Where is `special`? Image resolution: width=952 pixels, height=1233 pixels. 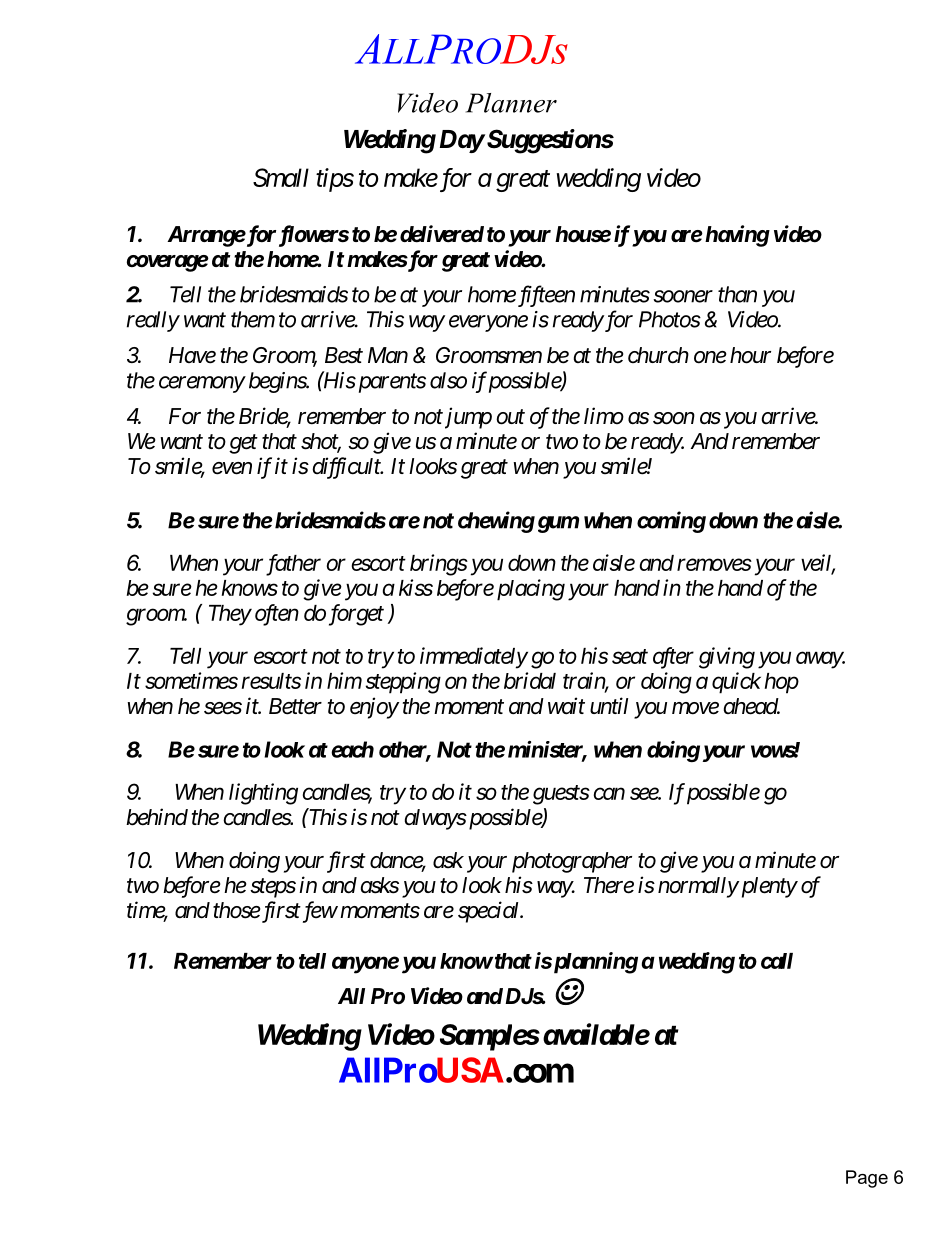
special is located at coordinates (490, 912).
